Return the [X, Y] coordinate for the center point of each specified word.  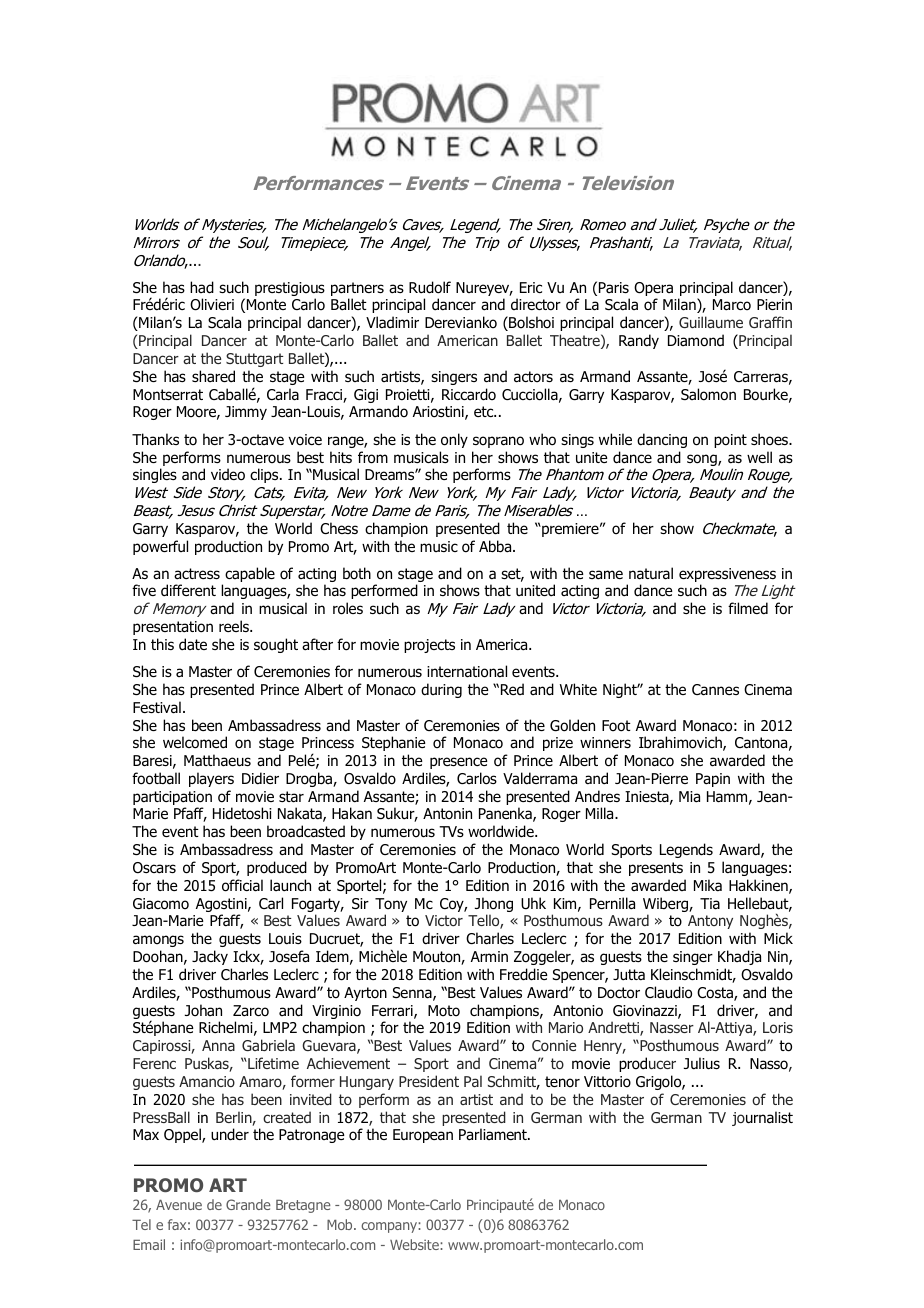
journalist [762, 1118]
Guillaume [711, 322]
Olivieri [212, 304]
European [423, 1136]
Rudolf [430, 287]
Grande [248, 1204]
